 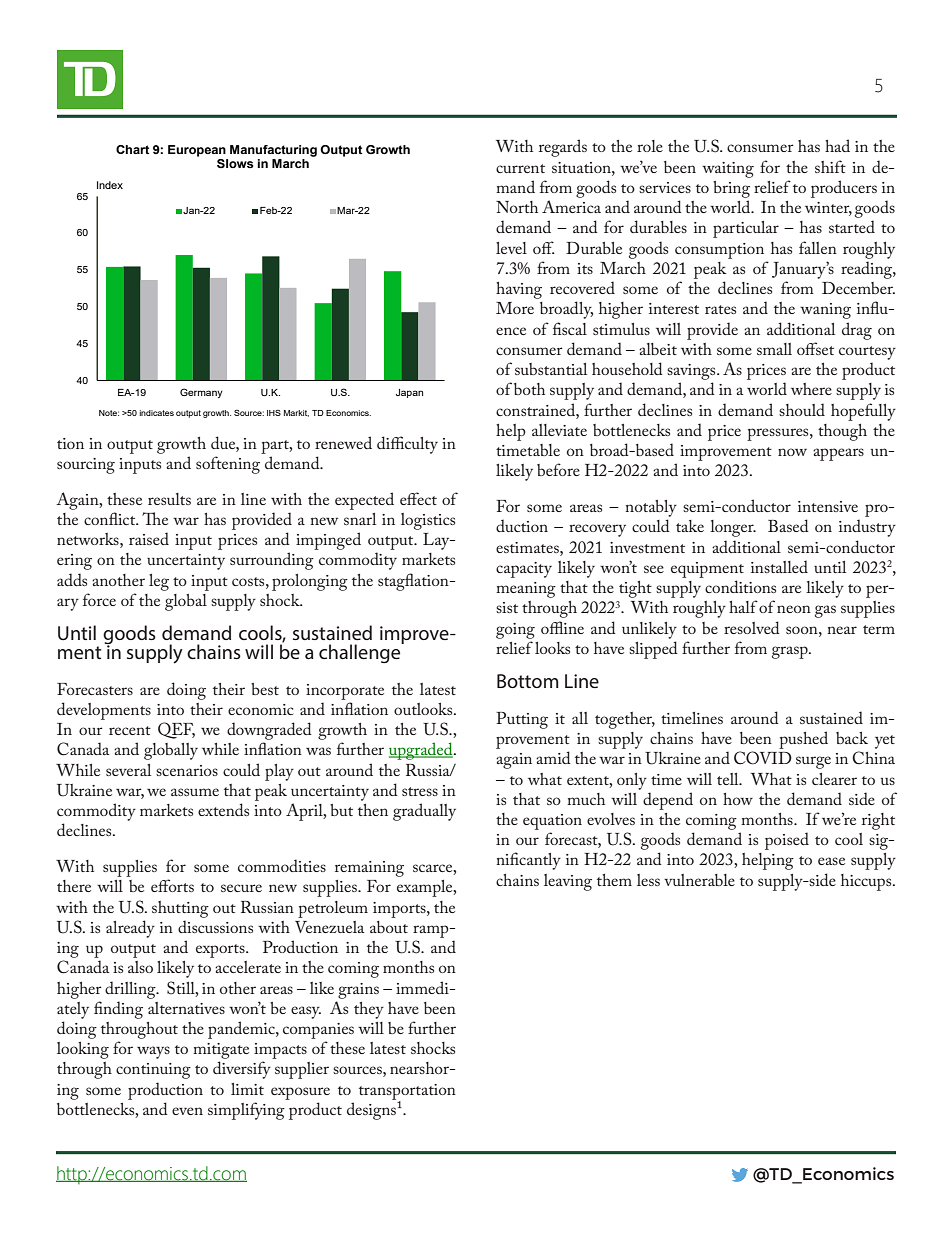 What do you see at coordinates (369, 1010) in the image?
I see `they` at bounding box center [369, 1010].
